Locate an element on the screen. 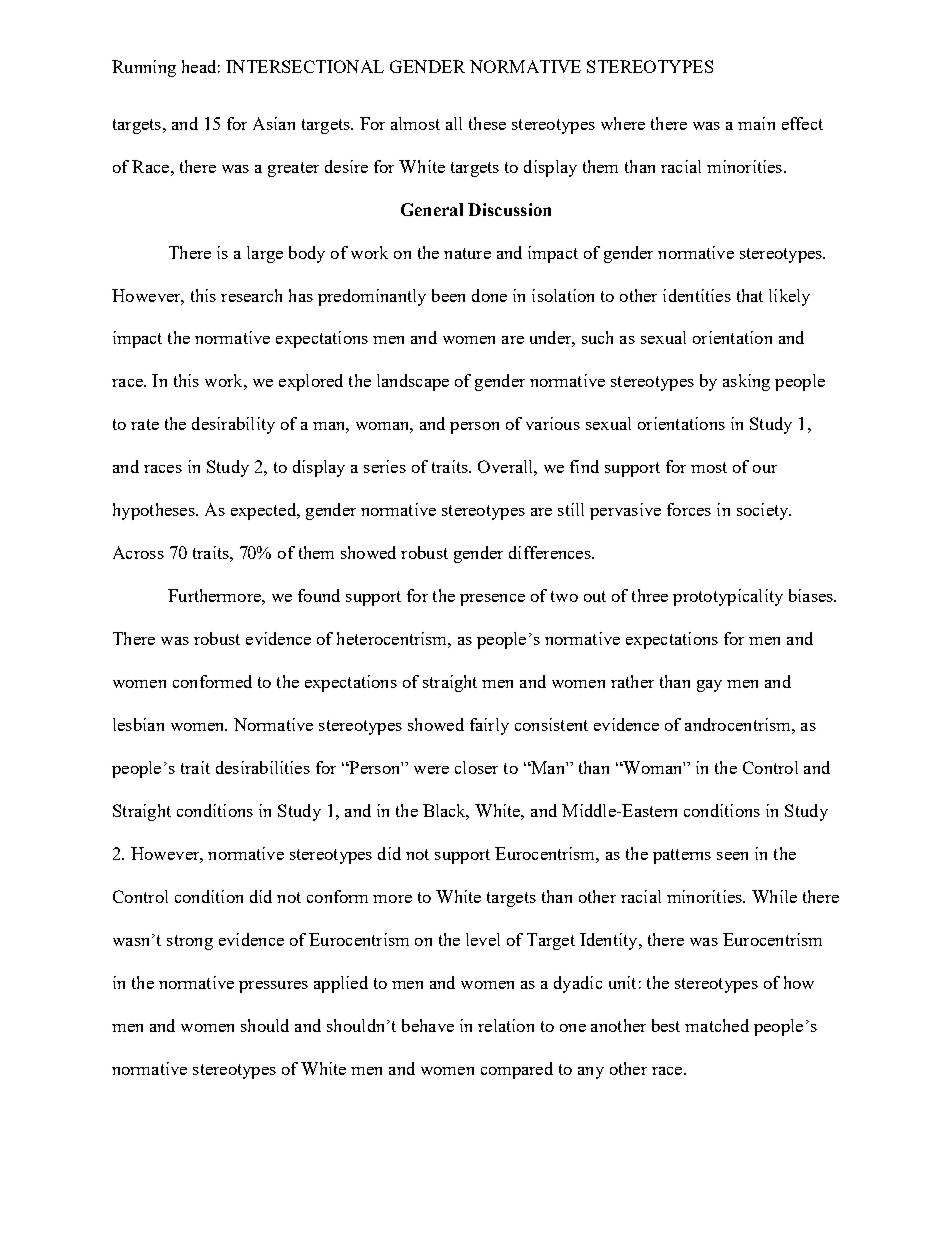  main is located at coordinates (756, 123).
